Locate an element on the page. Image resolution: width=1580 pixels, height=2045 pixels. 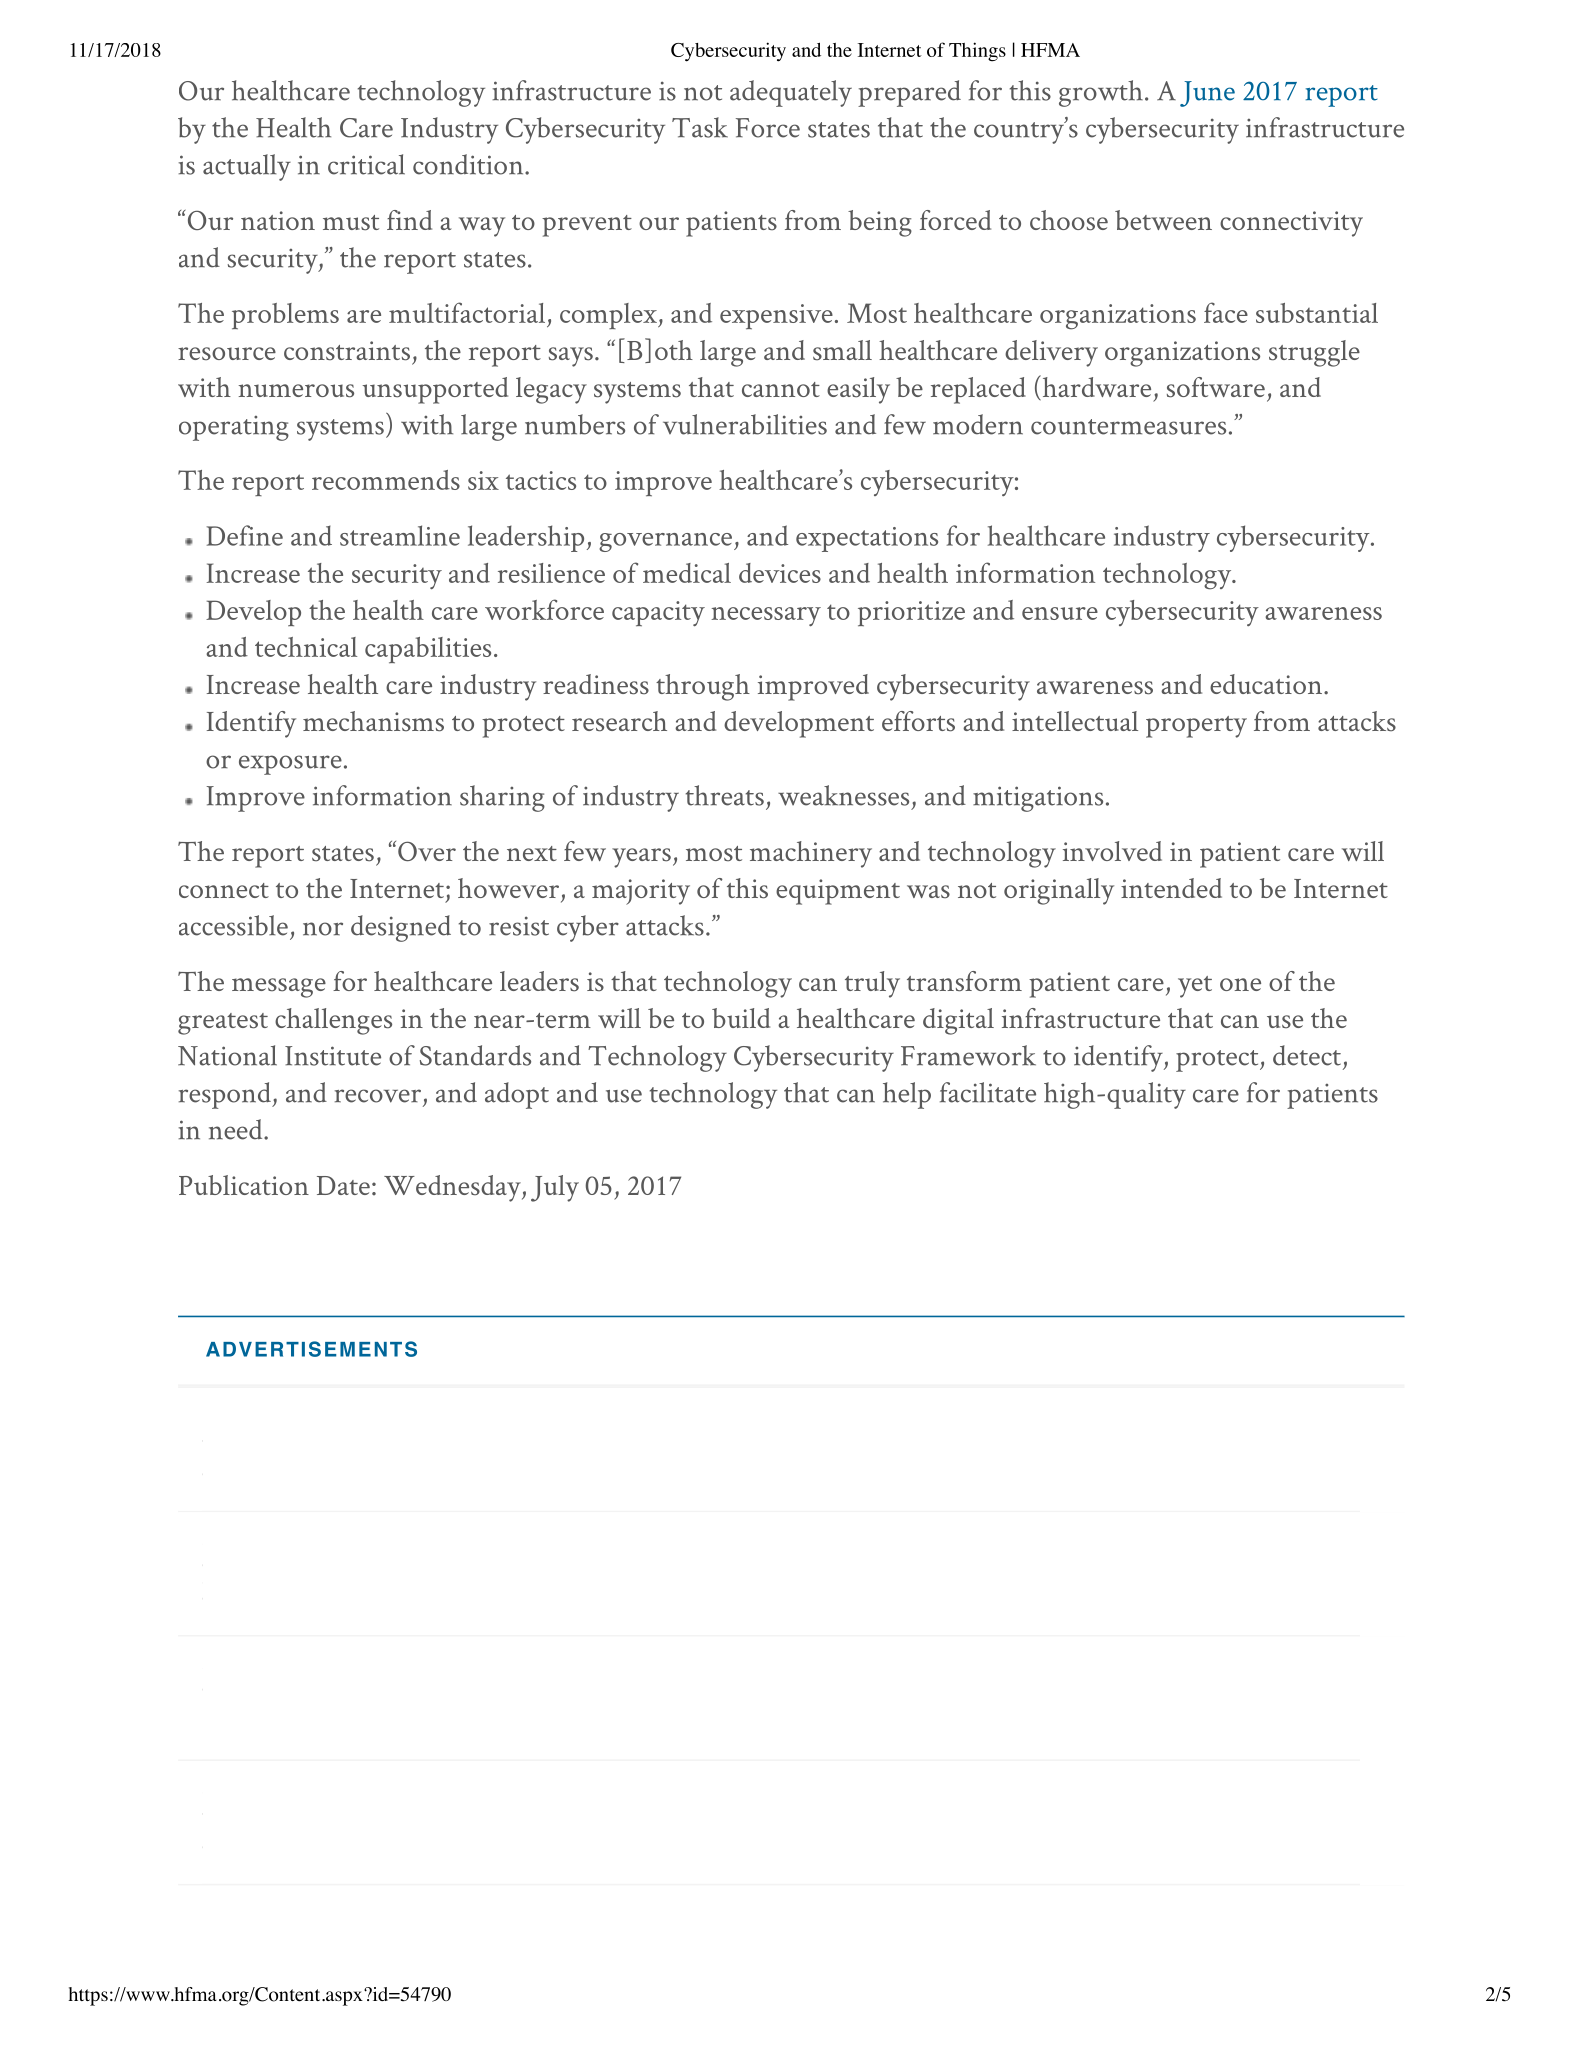
intended is located at coordinates (1171, 888).
